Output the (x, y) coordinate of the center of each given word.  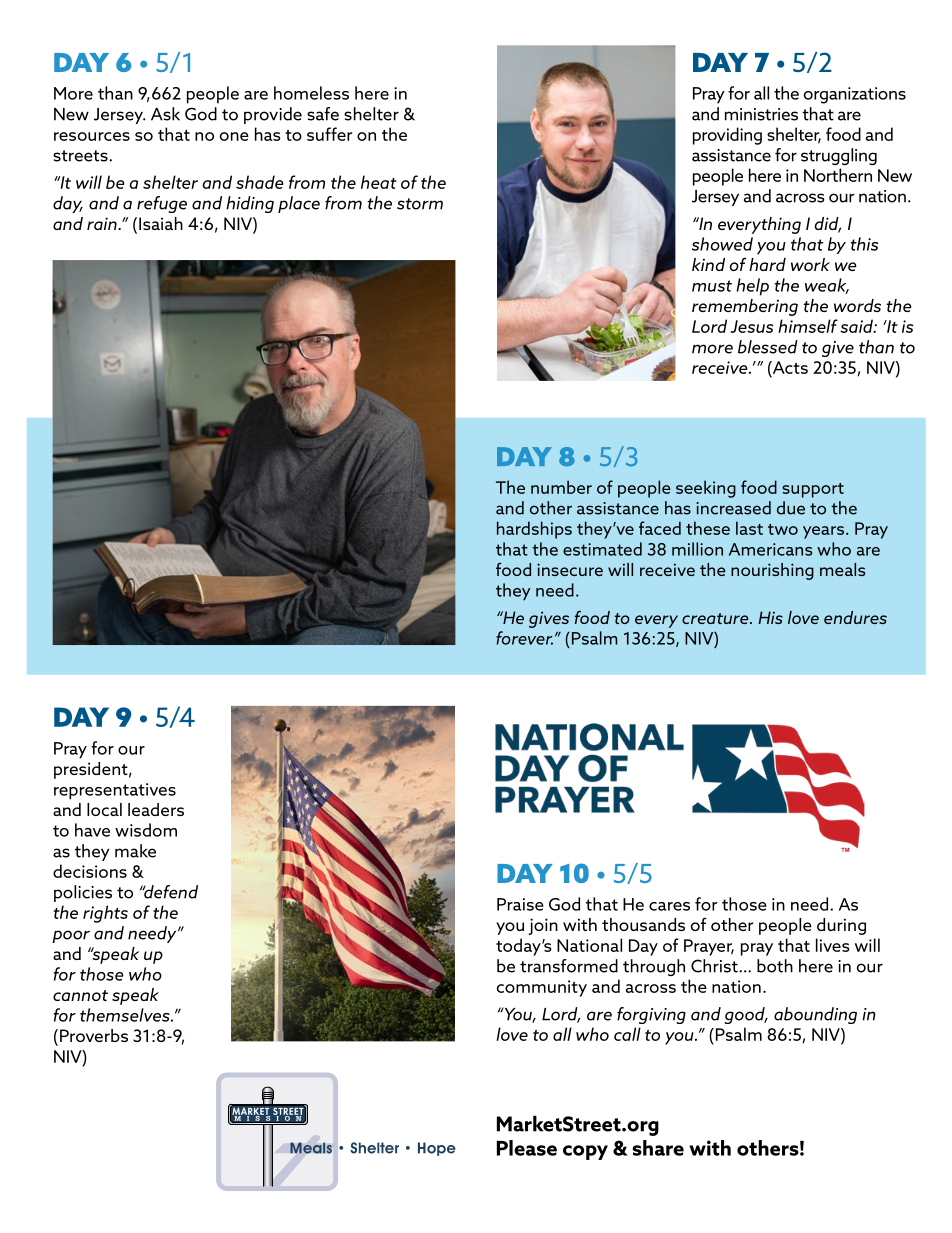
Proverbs (94, 1035)
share (658, 1148)
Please (527, 1148)
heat (379, 182)
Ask (165, 114)
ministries (761, 114)
